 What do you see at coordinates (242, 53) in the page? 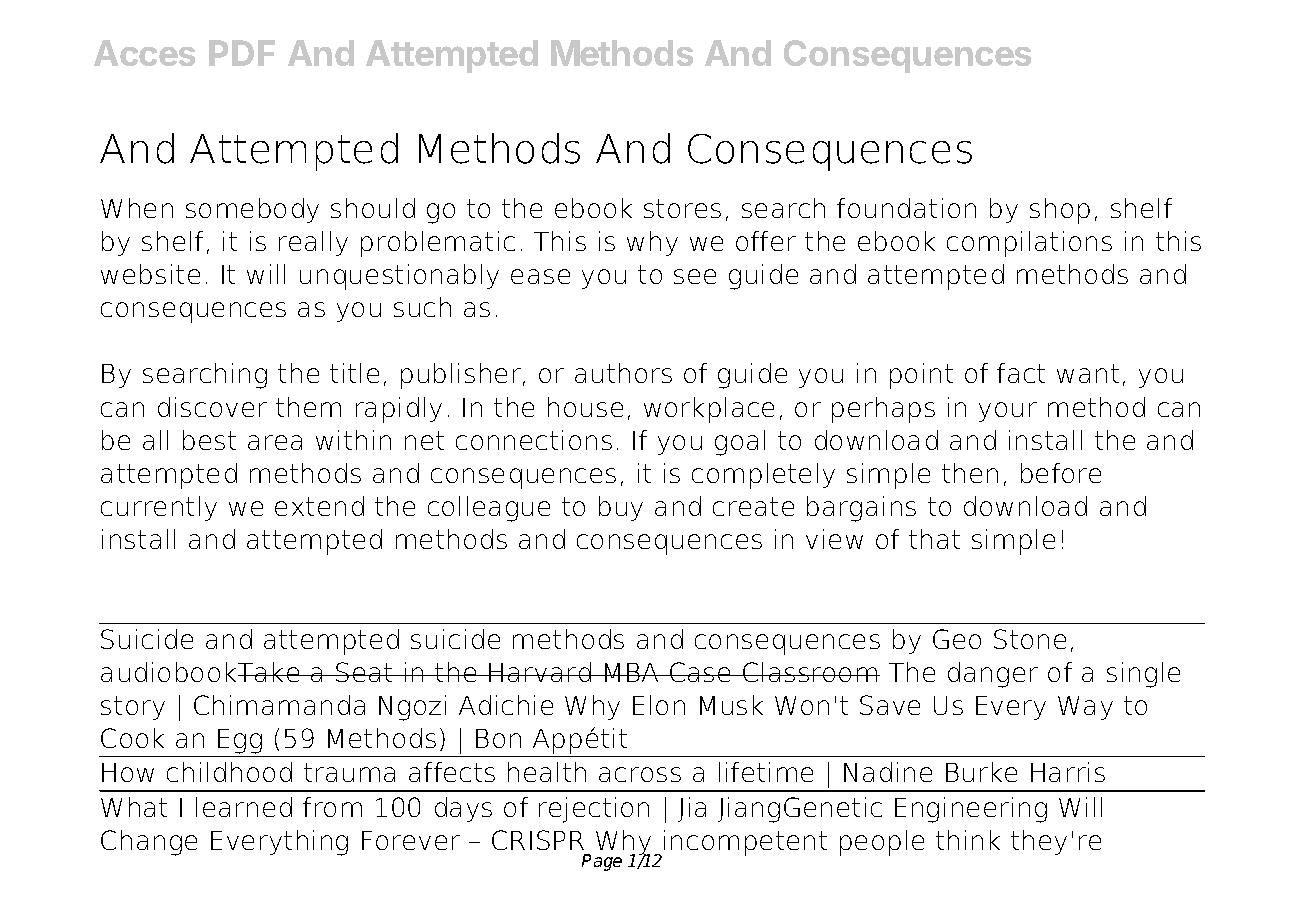
I see `PDF` at bounding box center [242, 53].
